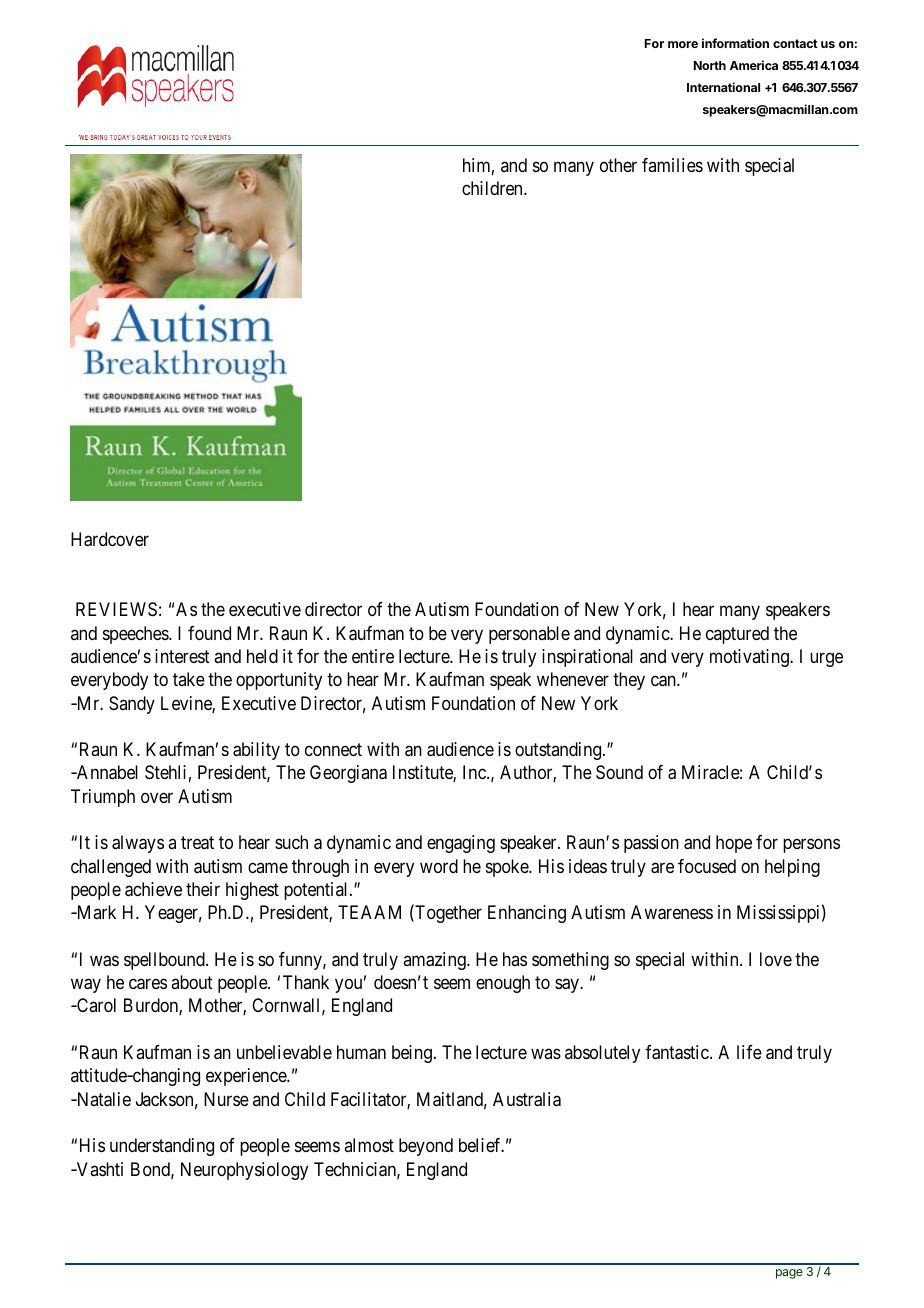  What do you see at coordinates (672, 165) in the page?
I see `families` at bounding box center [672, 165].
